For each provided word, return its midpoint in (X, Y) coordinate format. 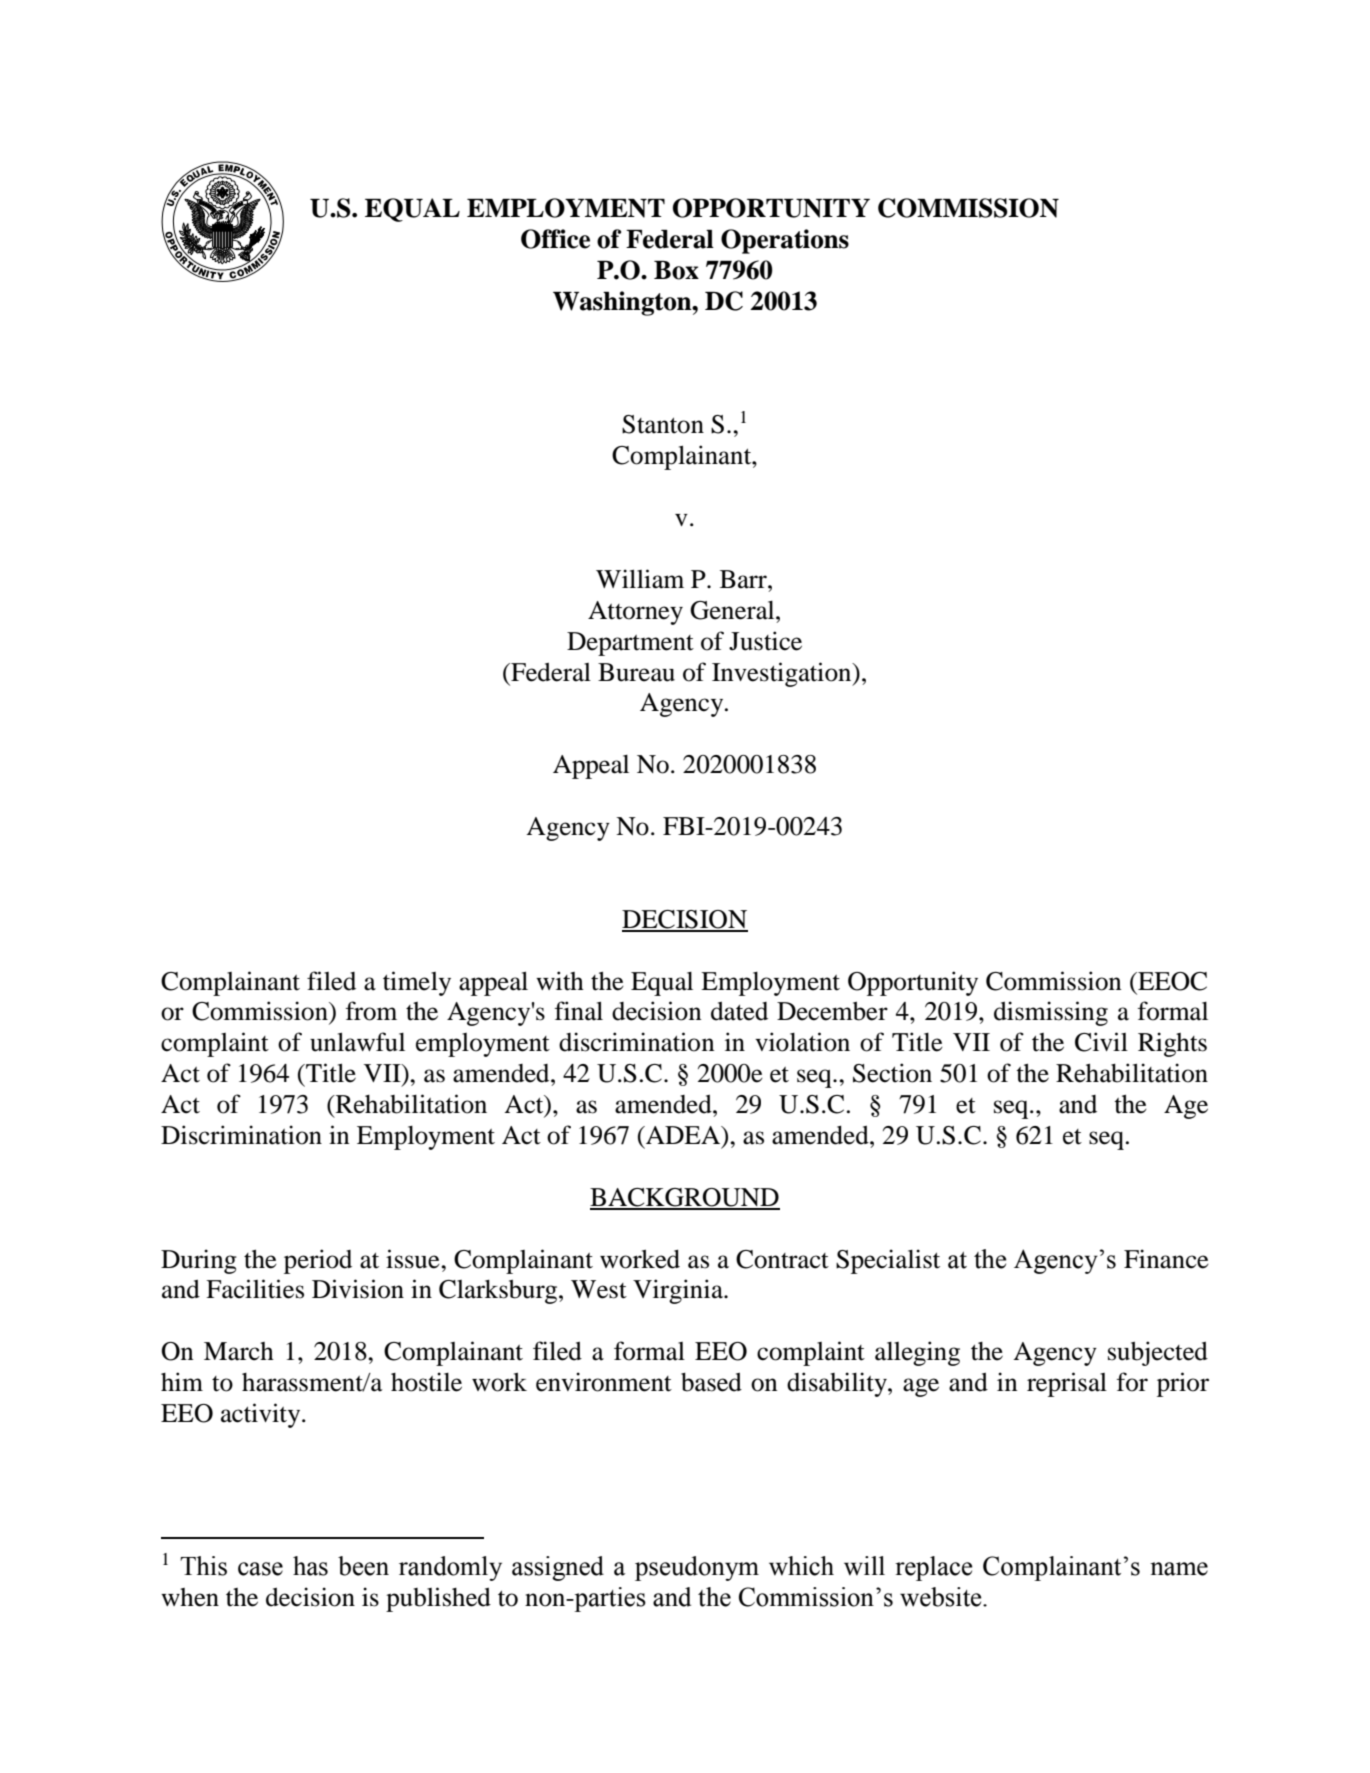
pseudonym (697, 1568)
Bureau (636, 672)
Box (676, 270)
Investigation (783, 674)
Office (555, 239)
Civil (1101, 1042)
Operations (785, 241)
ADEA (683, 1135)
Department (630, 644)
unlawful (357, 1042)
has (310, 1566)
